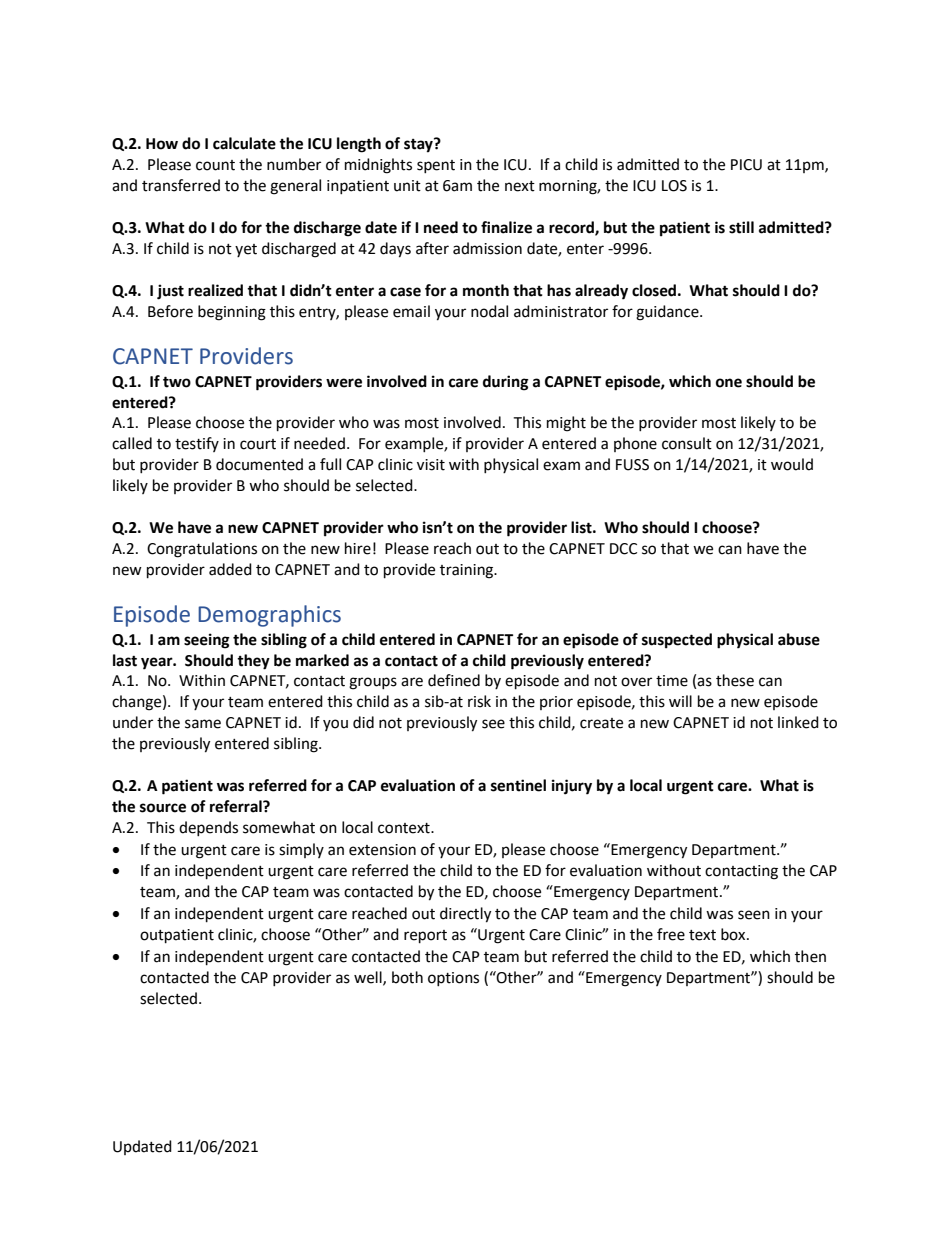  I want to click on risk, so click(479, 701).
